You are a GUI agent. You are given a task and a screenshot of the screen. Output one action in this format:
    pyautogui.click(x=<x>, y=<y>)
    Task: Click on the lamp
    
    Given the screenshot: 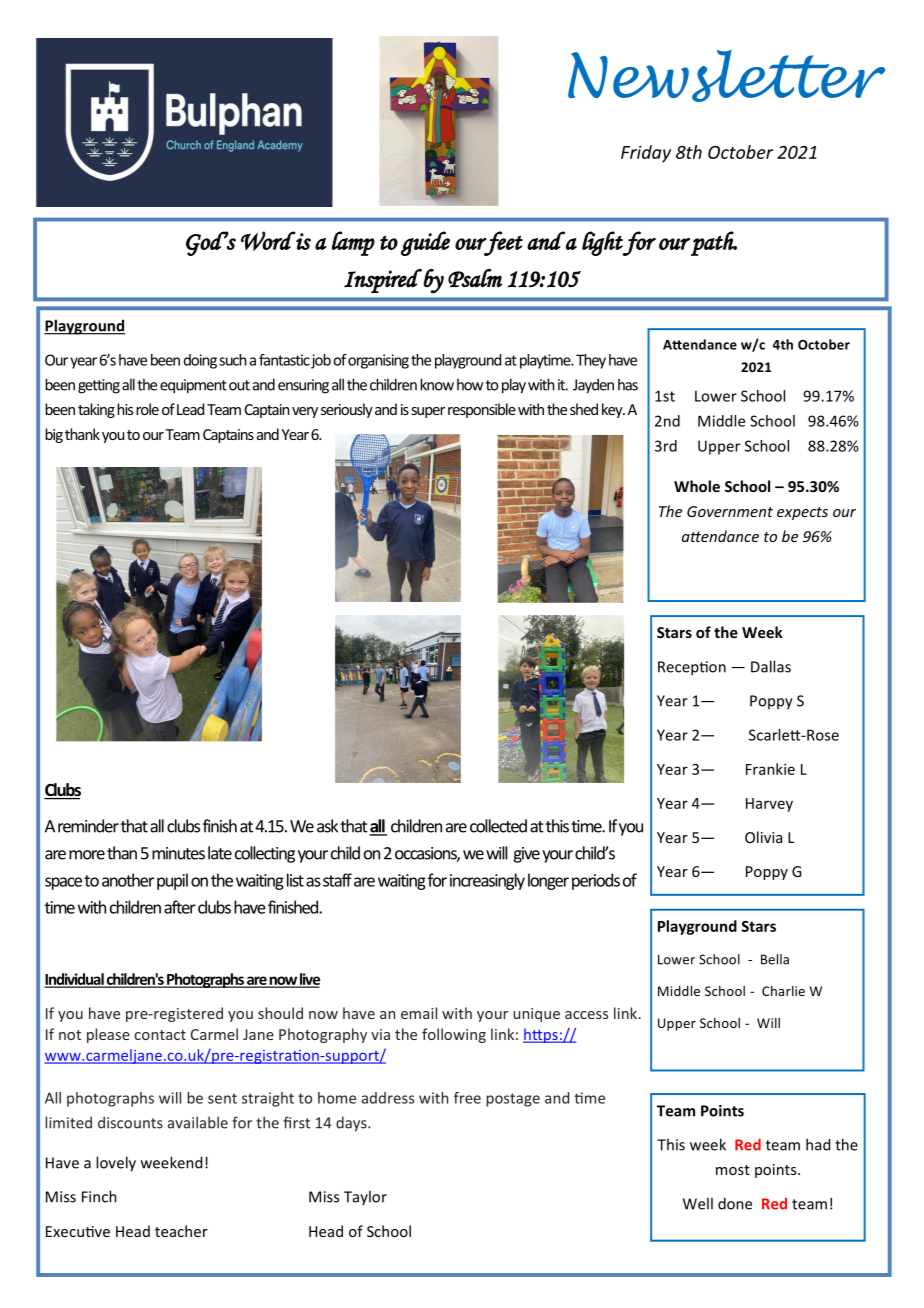 What is the action you would take?
    pyautogui.click(x=353, y=243)
